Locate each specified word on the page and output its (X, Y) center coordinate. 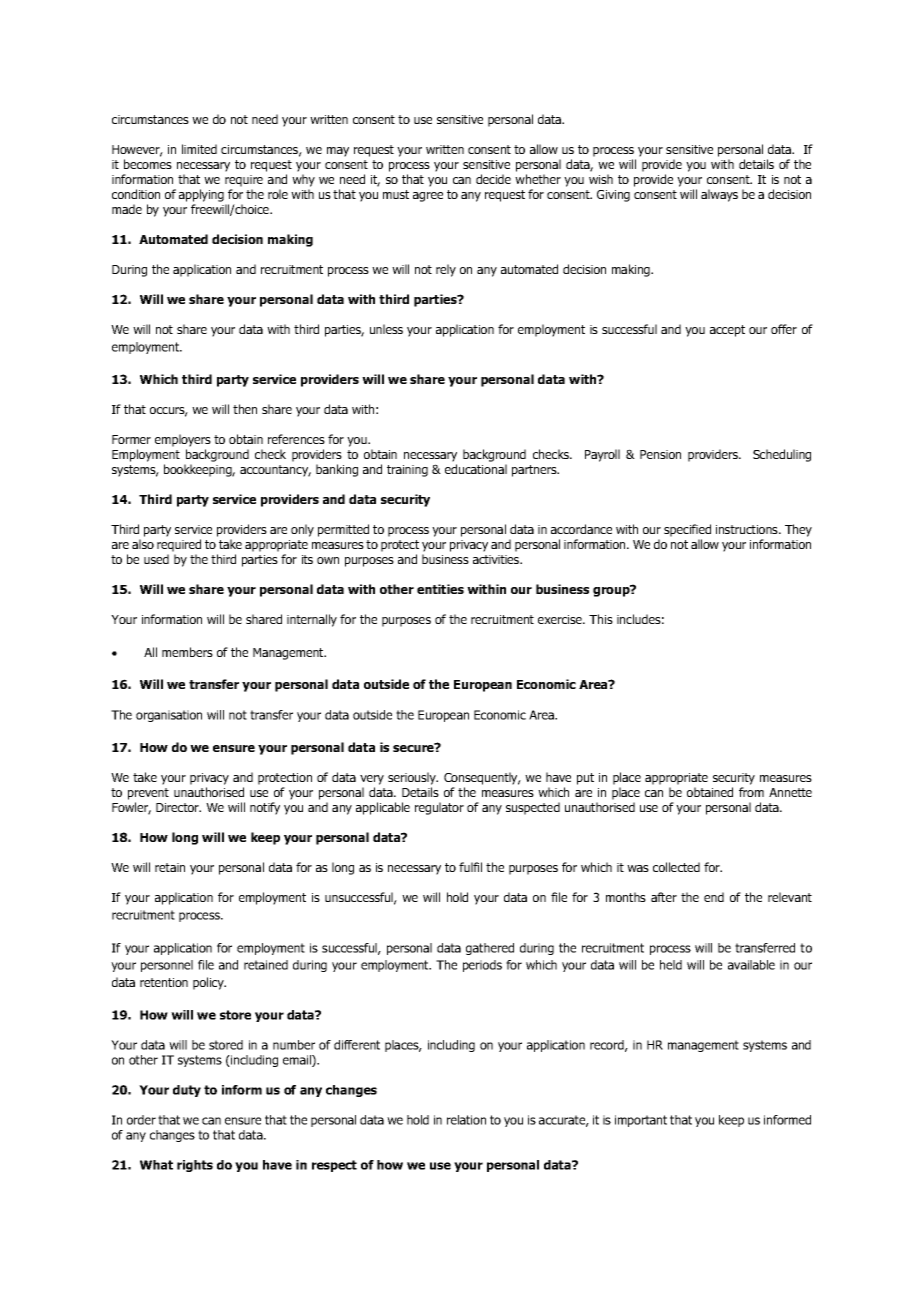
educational (476, 469)
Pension (660, 454)
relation (466, 1120)
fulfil (470, 867)
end (714, 897)
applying (201, 195)
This (601, 619)
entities (440, 589)
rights (195, 1166)
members (187, 652)
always (719, 195)
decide (493, 179)
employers (183, 440)
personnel (167, 966)
